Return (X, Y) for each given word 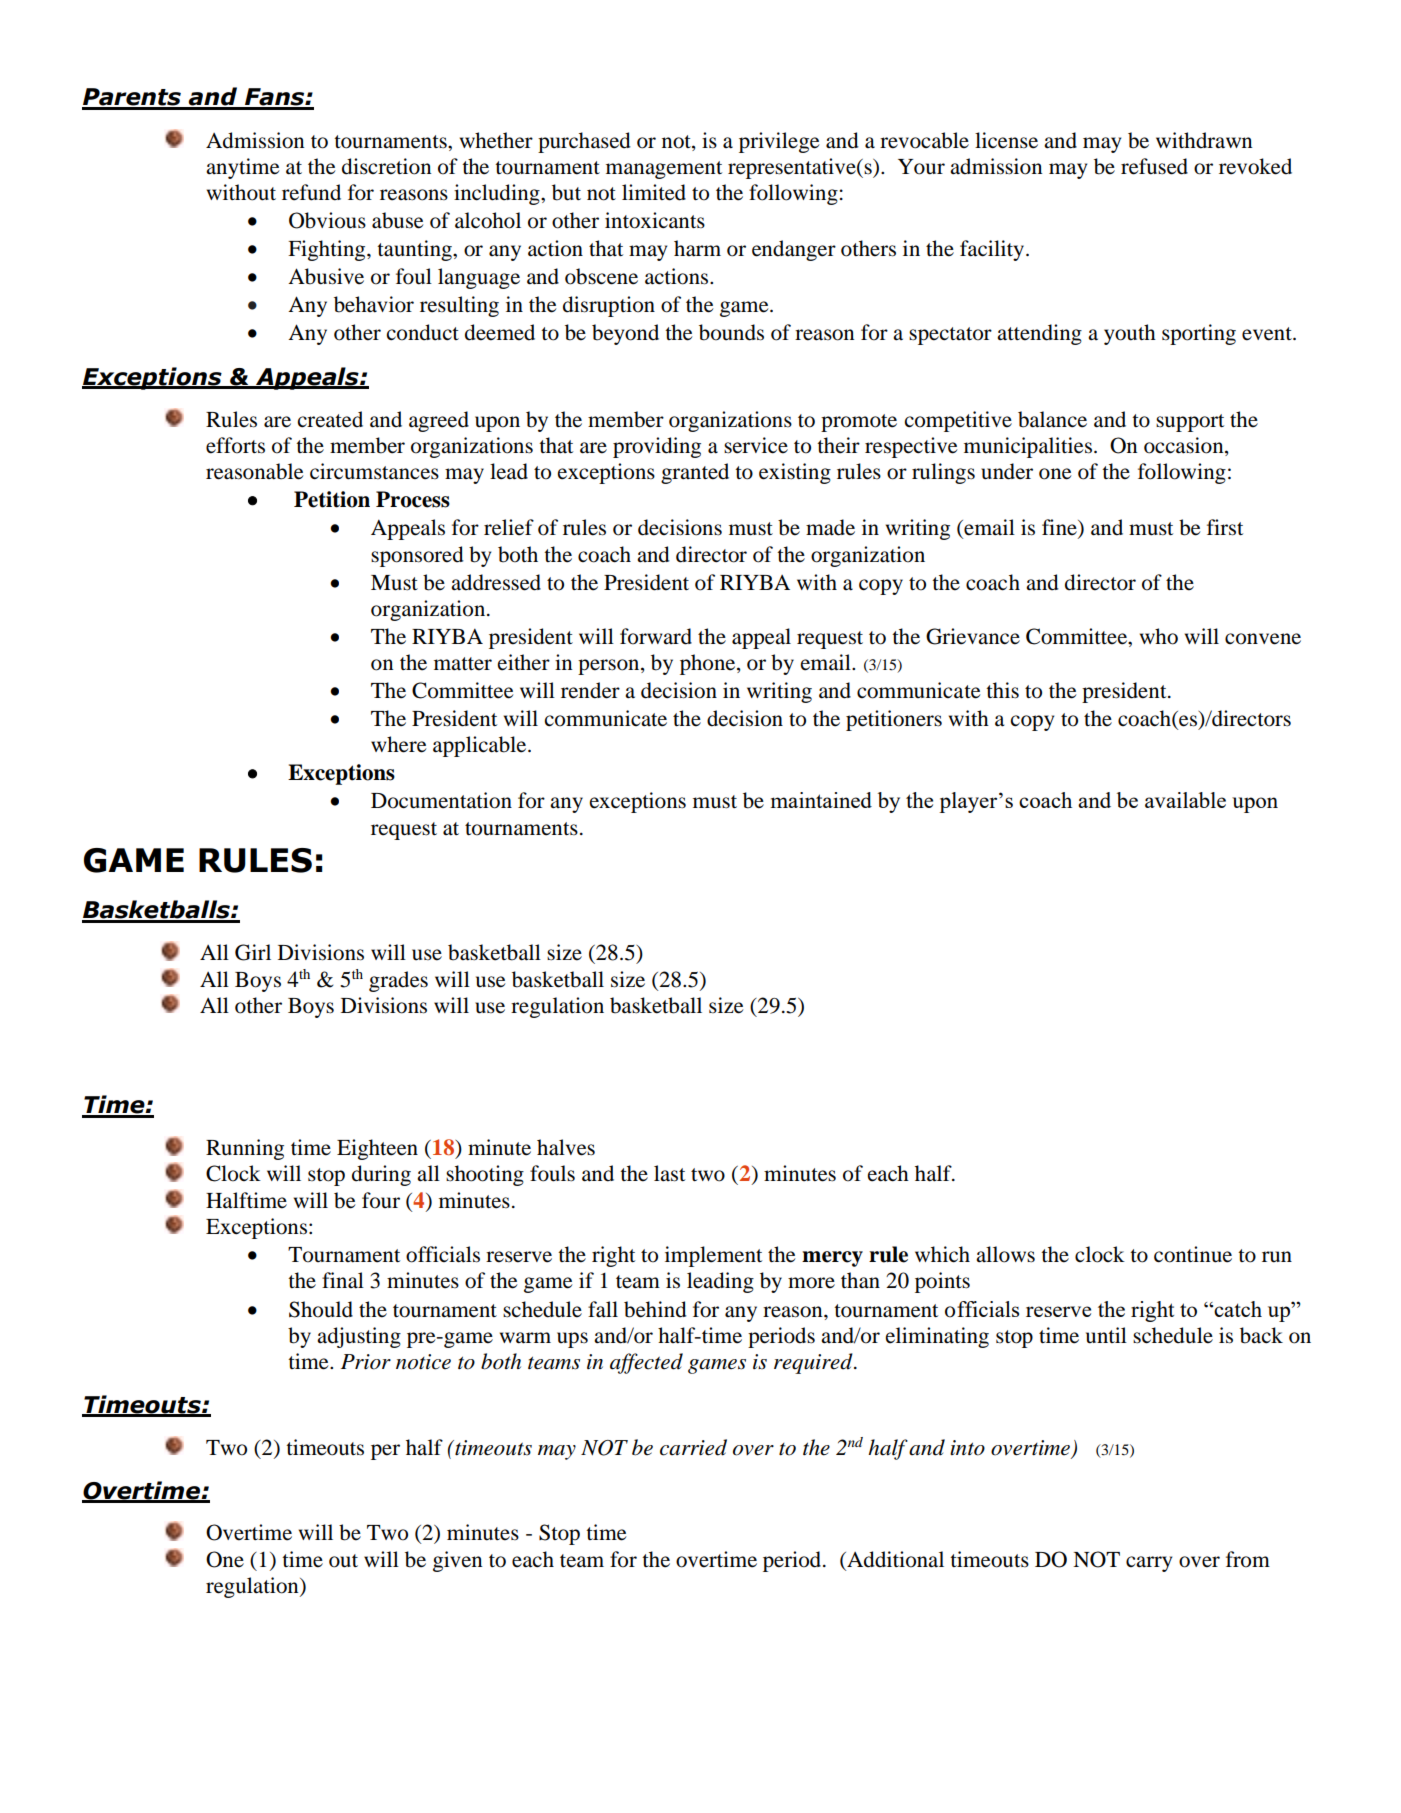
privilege (779, 142)
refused (1154, 166)
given (457, 1561)
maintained (821, 800)
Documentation (441, 800)
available (1185, 800)
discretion (386, 166)
